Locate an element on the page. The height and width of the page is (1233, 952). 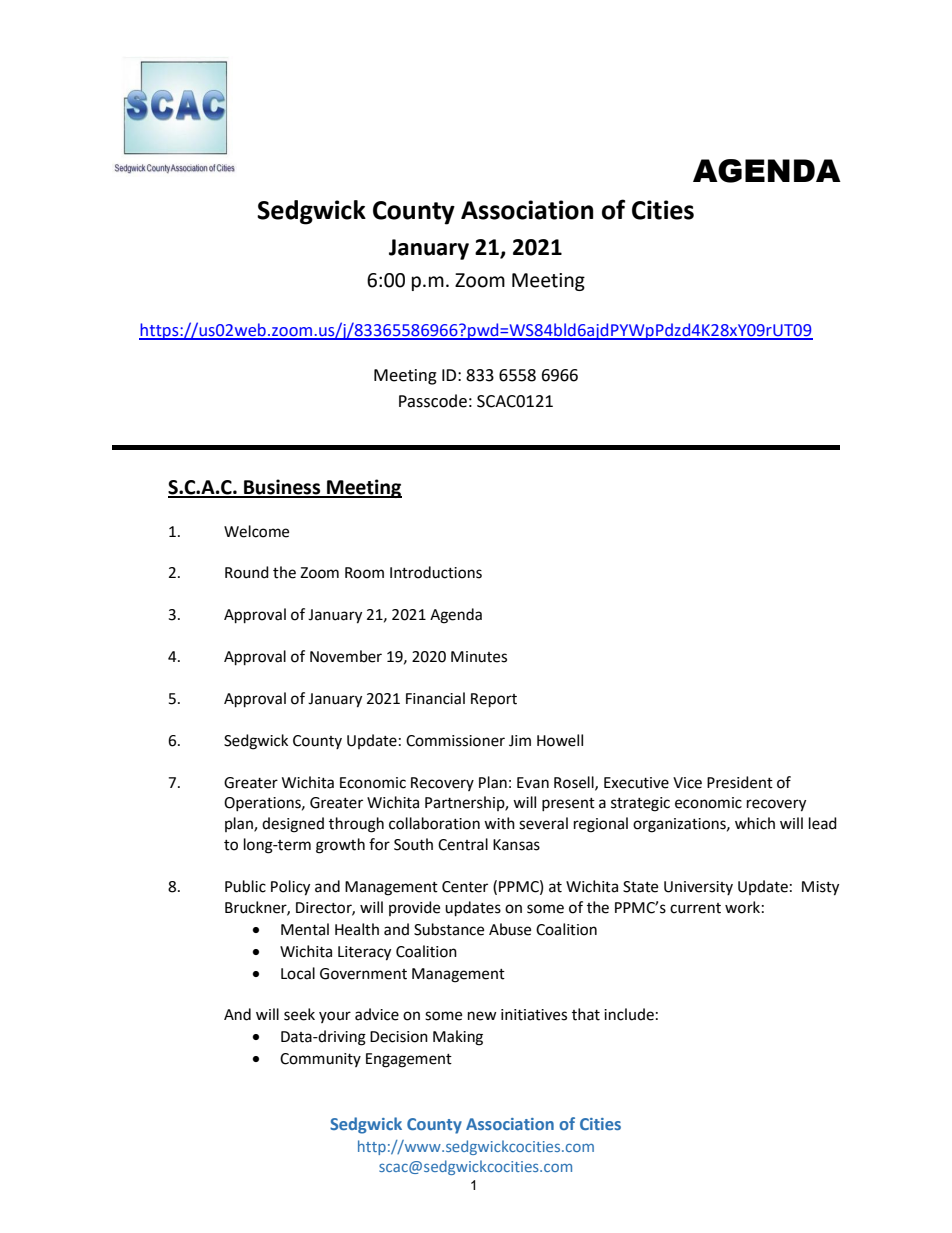
Minutes is located at coordinates (479, 657).
